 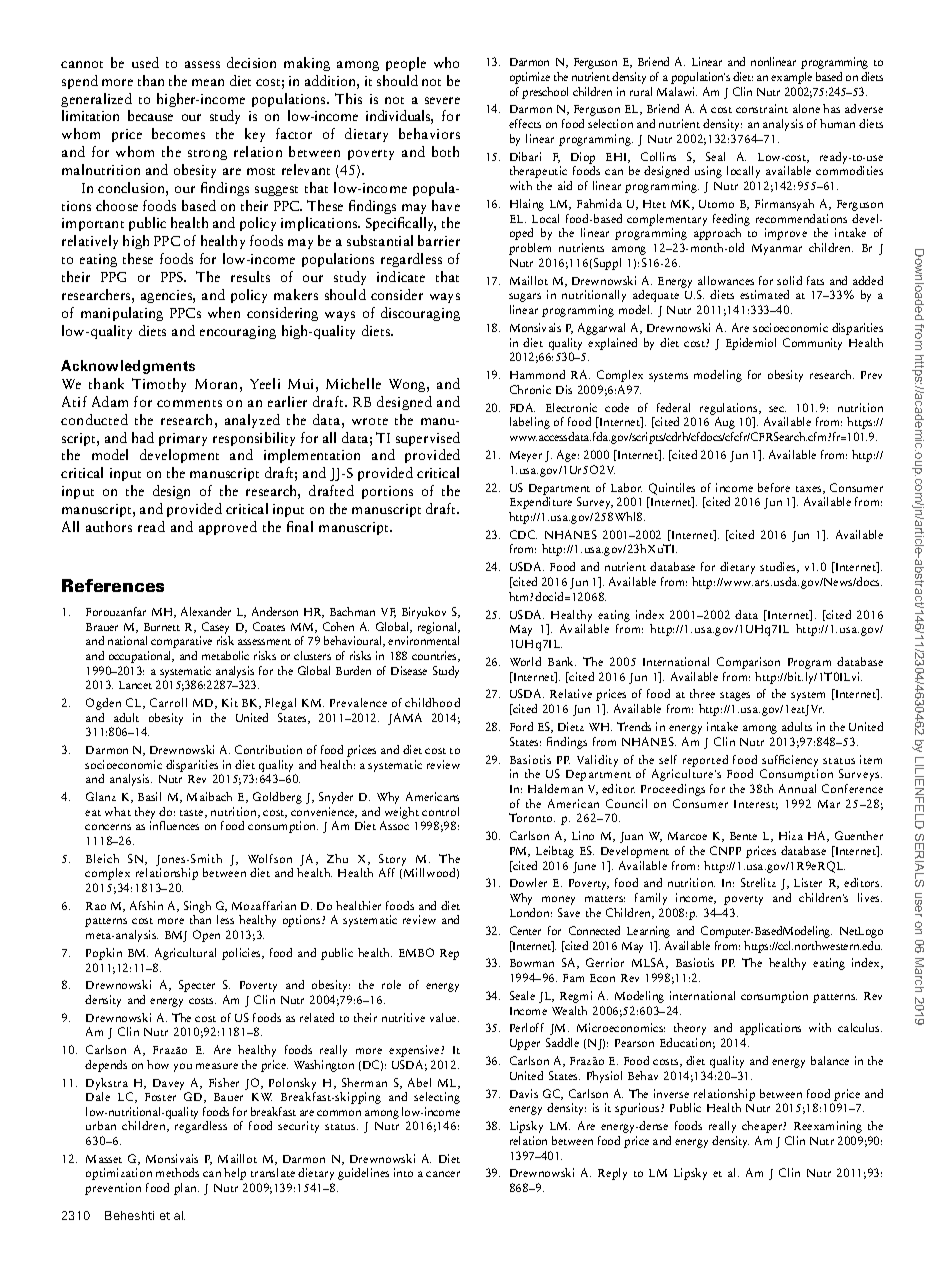 What do you see at coordinates (762, 108) in the screenshot?
I see `constraint` at bounding box center [762, 108].
